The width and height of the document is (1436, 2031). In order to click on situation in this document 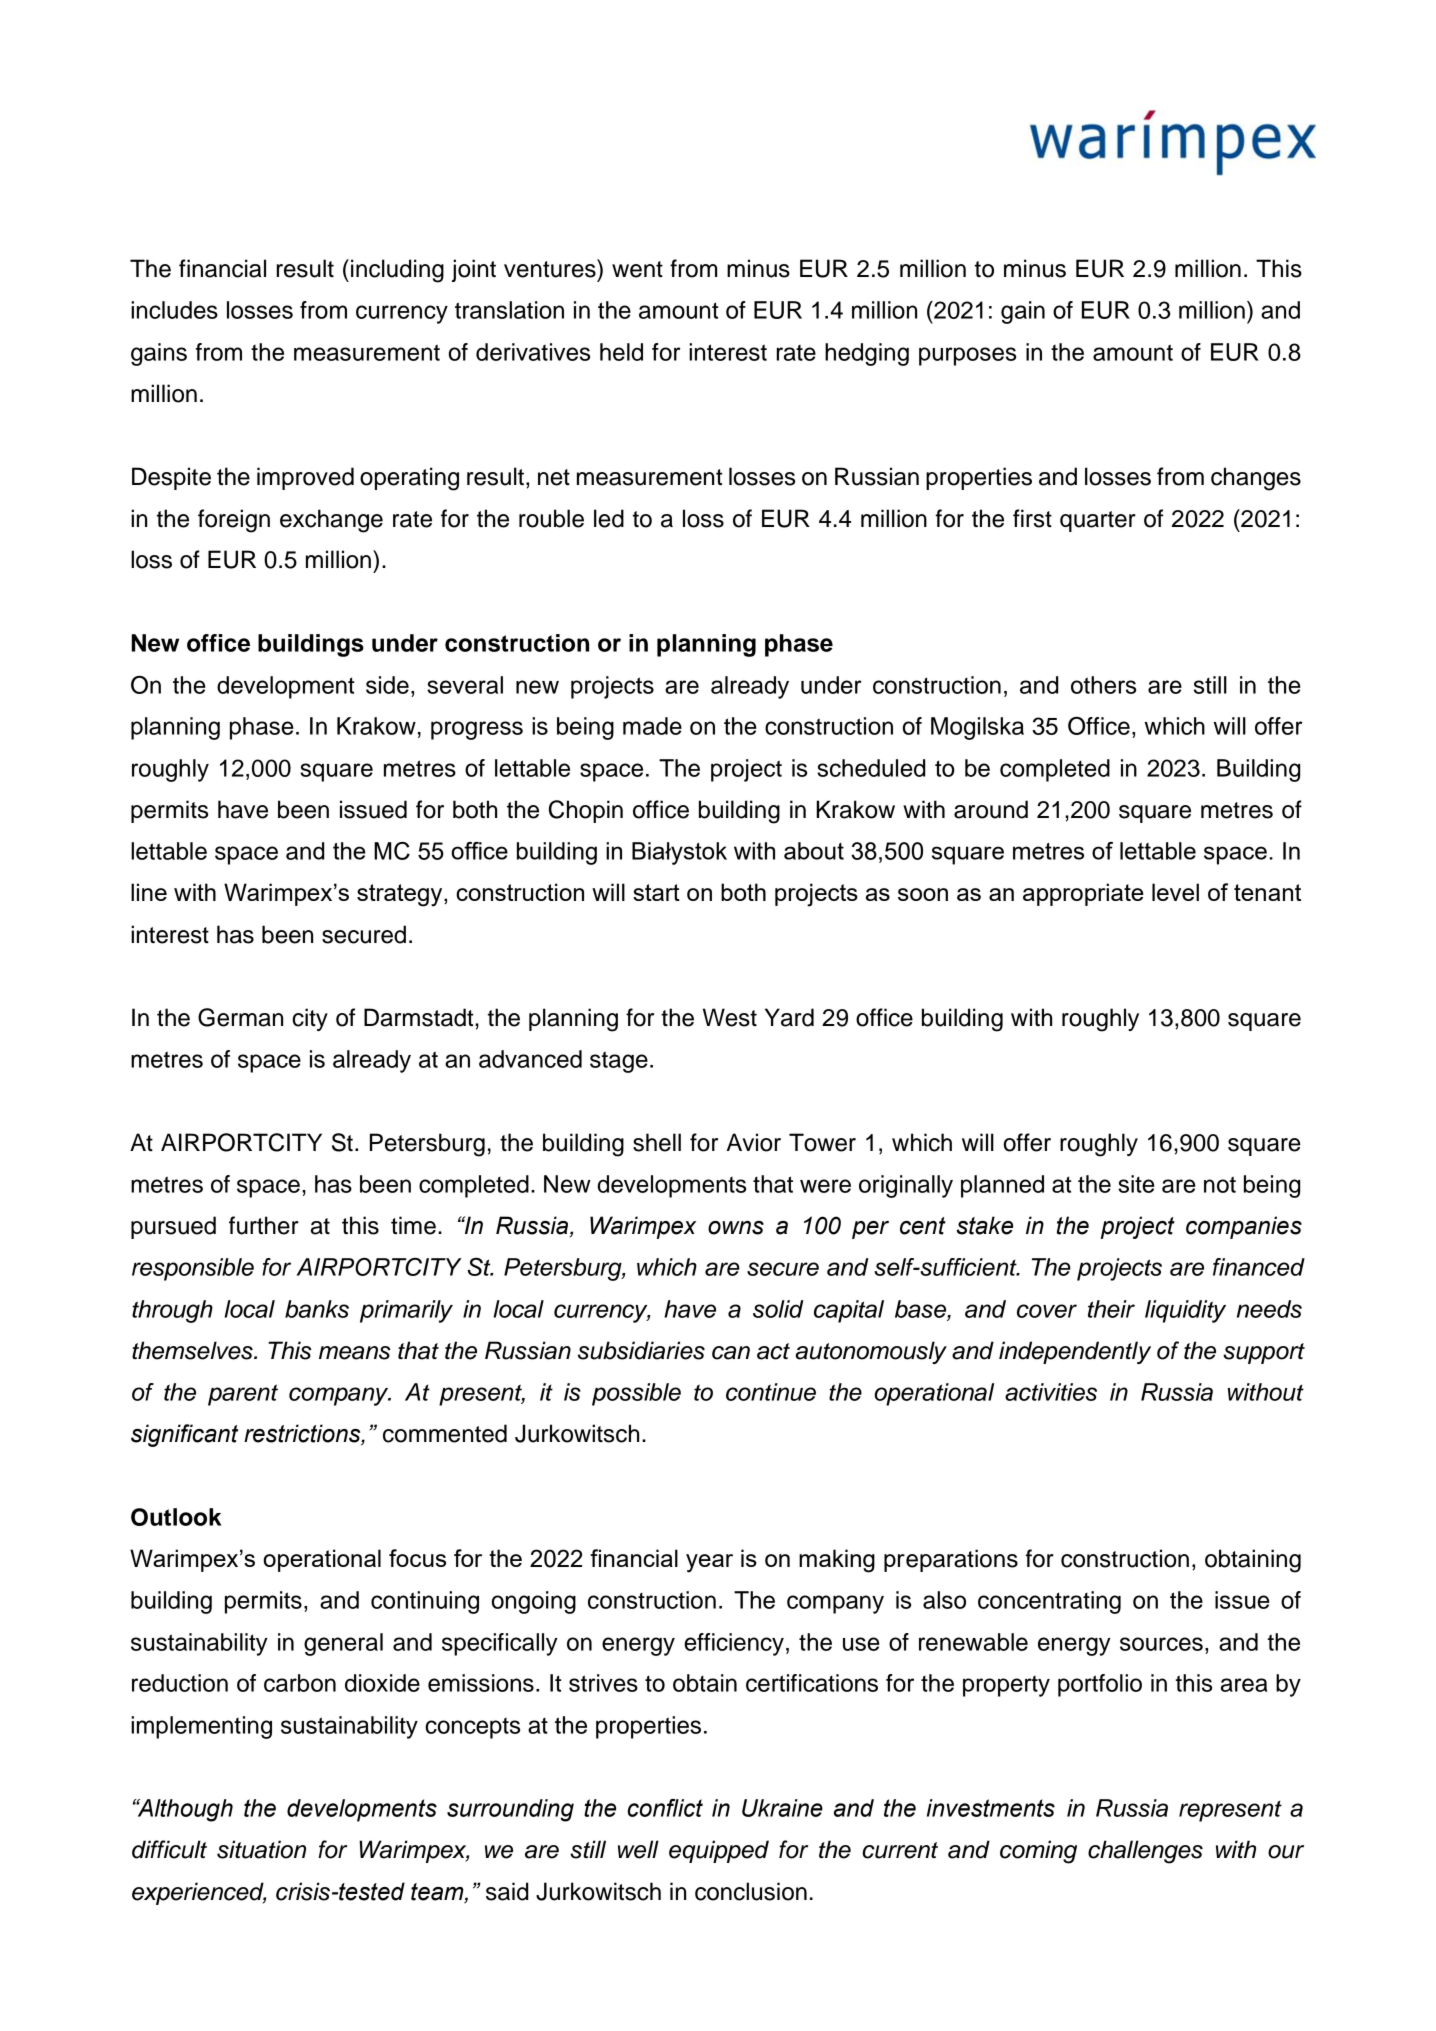, I will do `click(261, 1849)`.
